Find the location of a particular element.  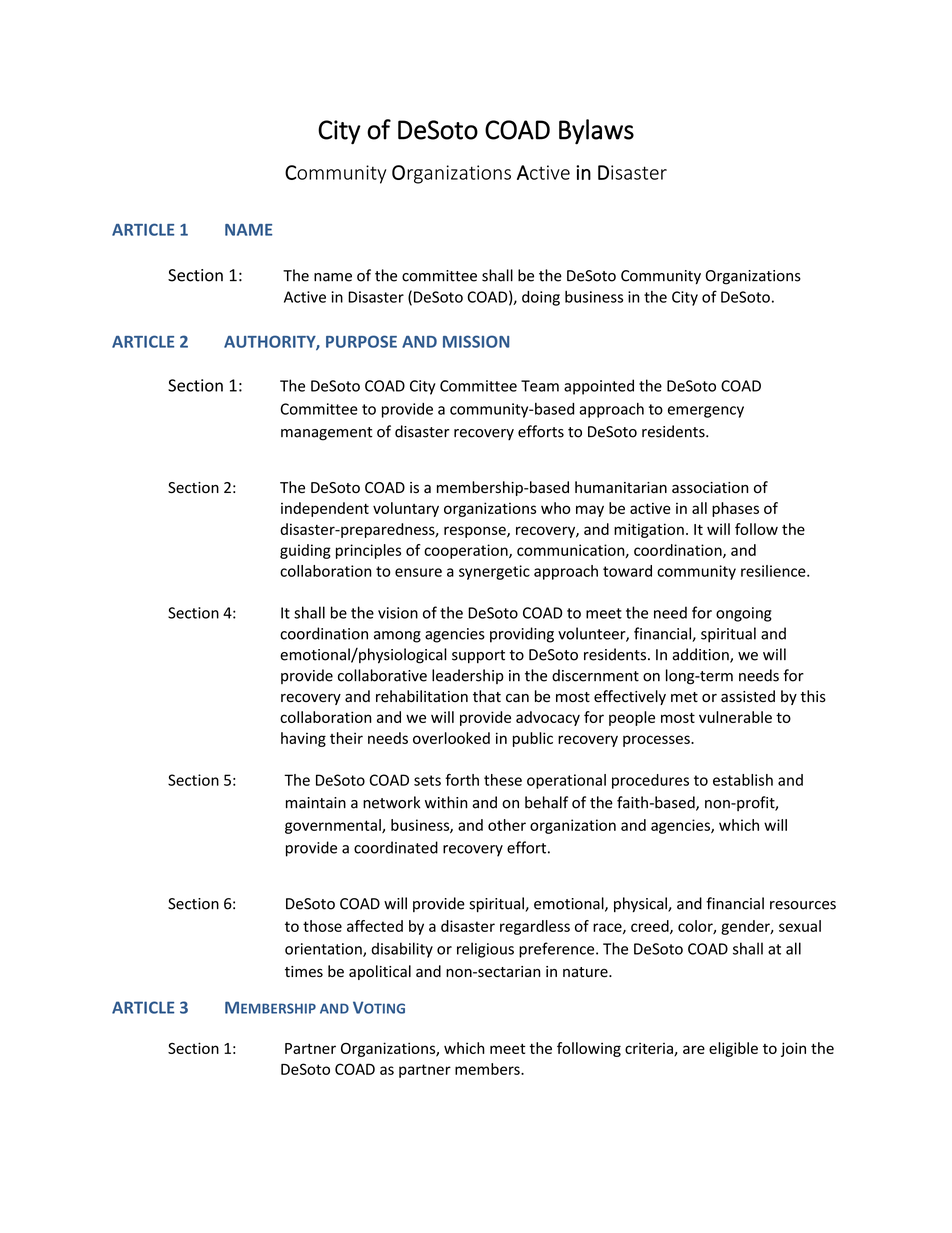

doing is located at coordinates (541, 298).
